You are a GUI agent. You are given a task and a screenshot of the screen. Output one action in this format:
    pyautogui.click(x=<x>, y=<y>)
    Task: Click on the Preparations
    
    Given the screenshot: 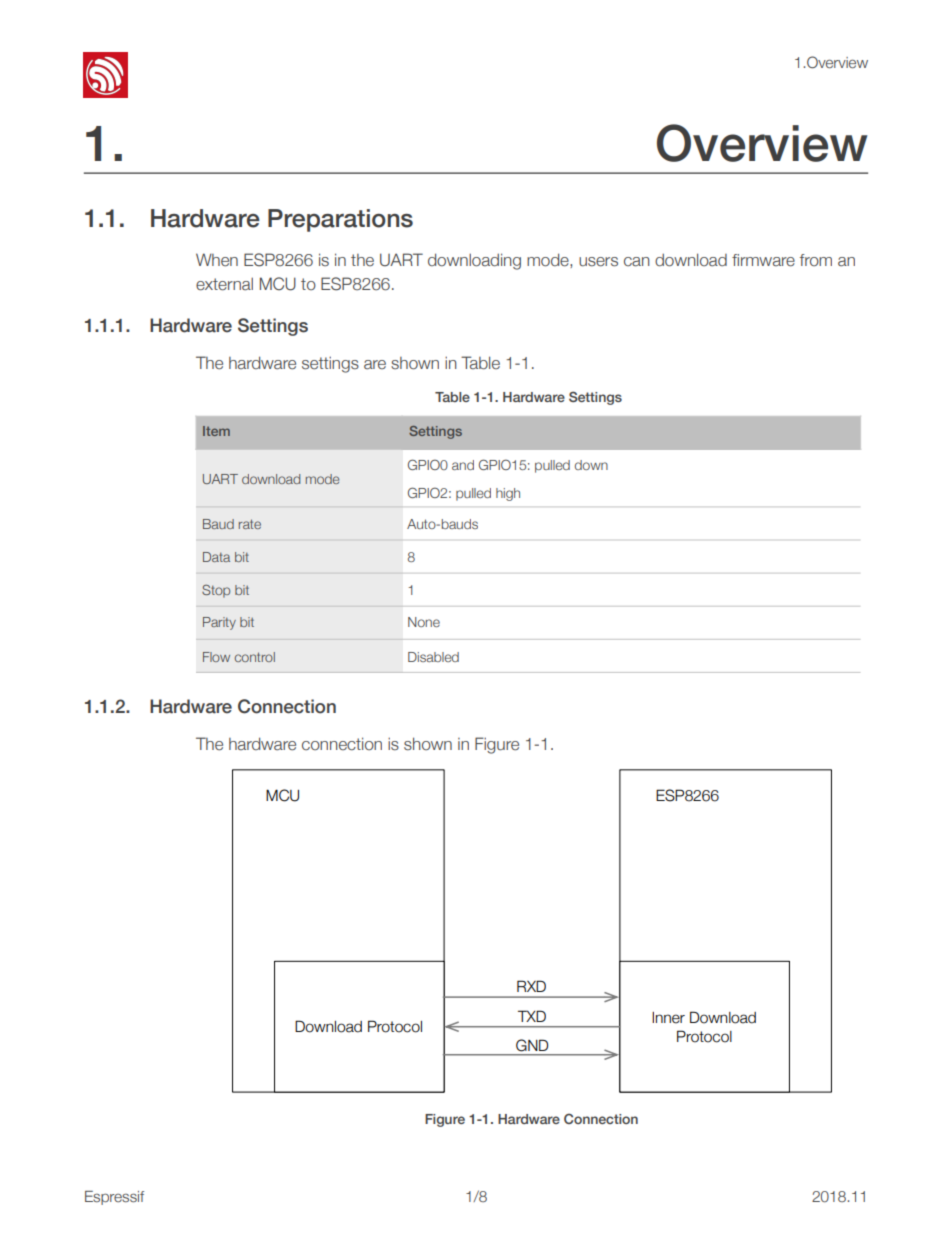 What is the action you would take?
    pyautogui.click(x=340, y=220)
